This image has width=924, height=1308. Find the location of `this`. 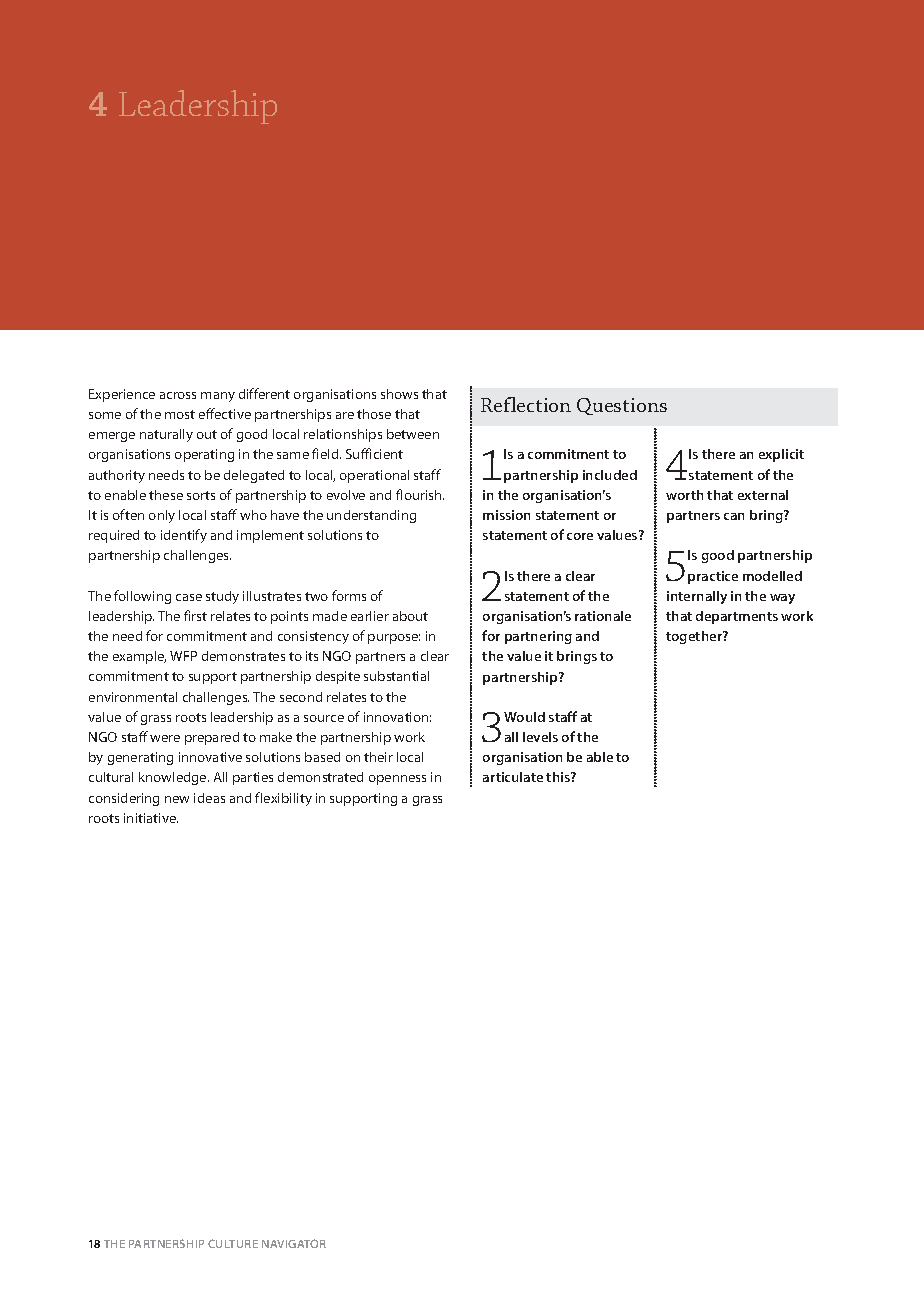

this is located at coordinates (559, 777).
